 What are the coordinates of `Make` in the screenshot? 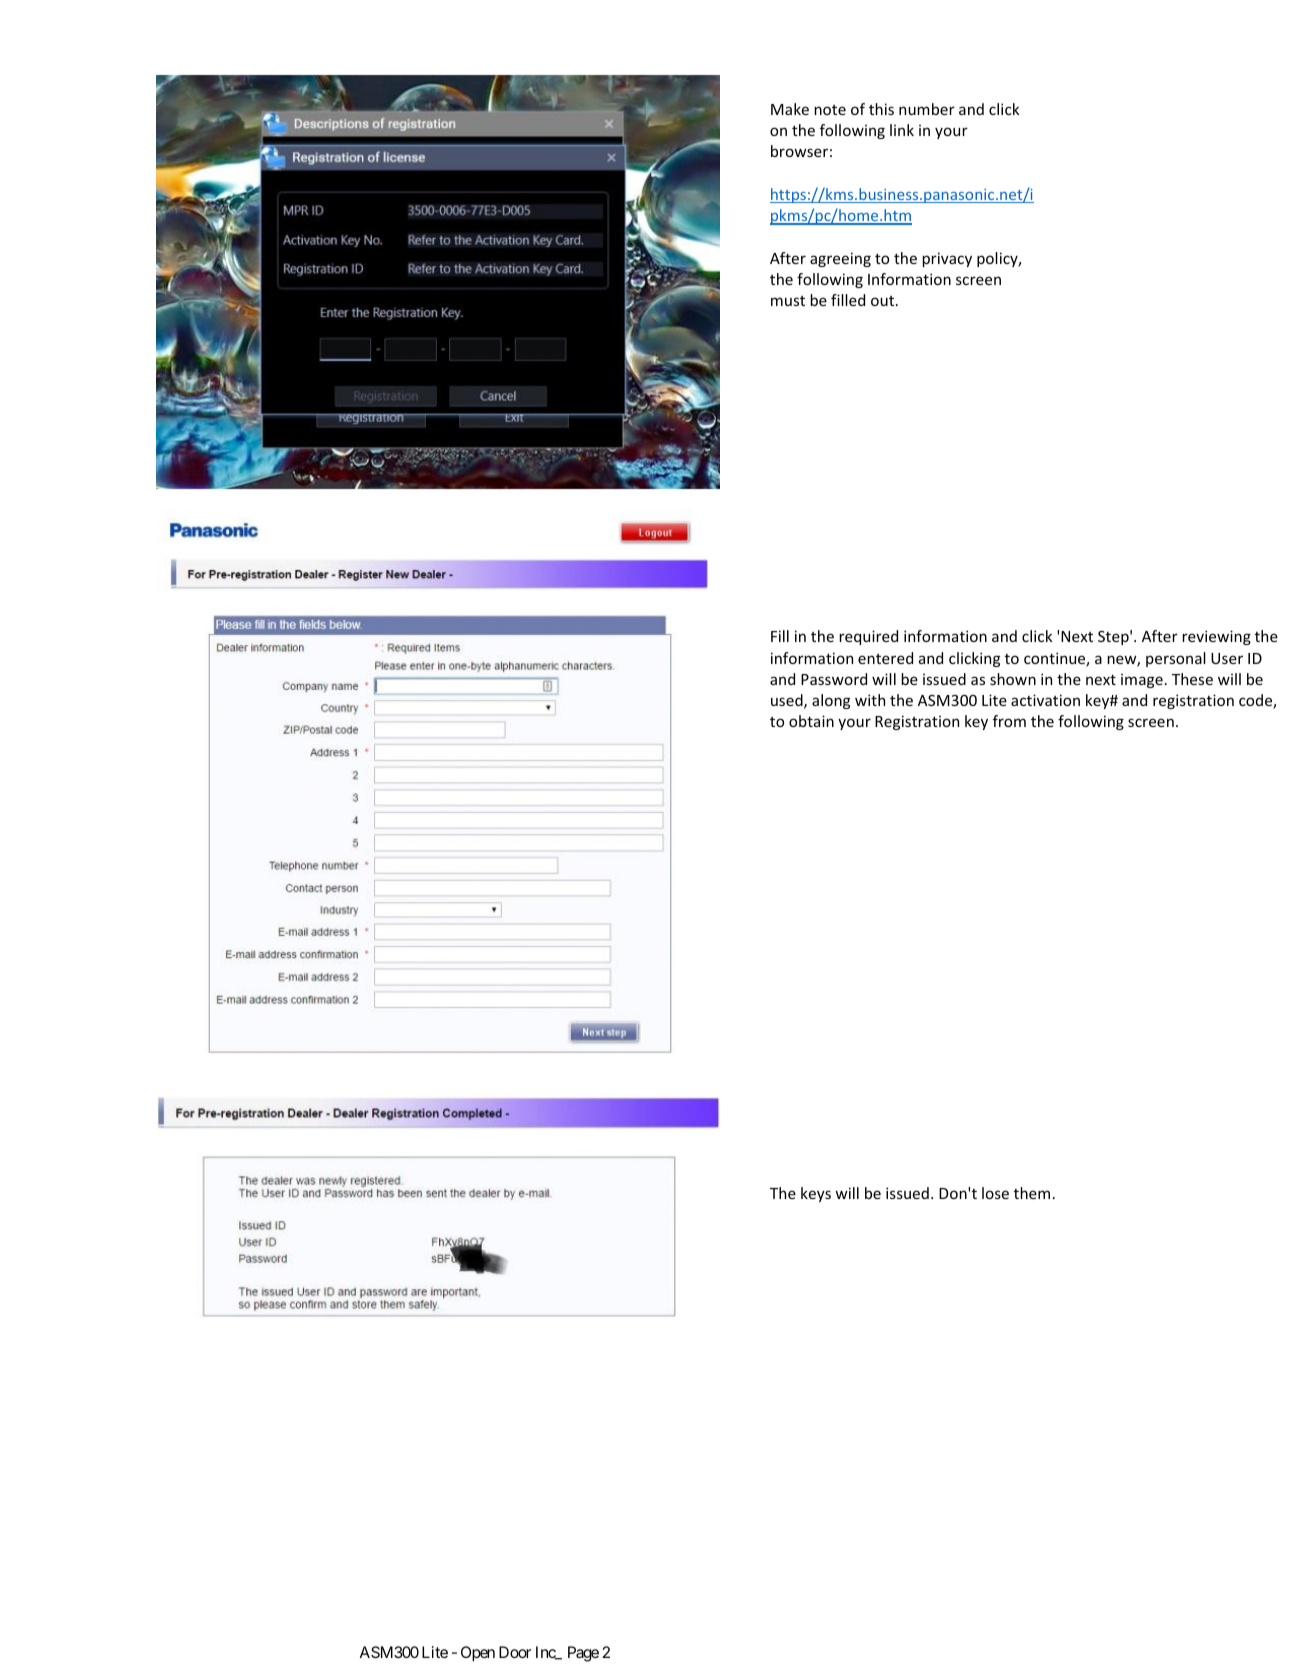 It's located at (790, 109).
